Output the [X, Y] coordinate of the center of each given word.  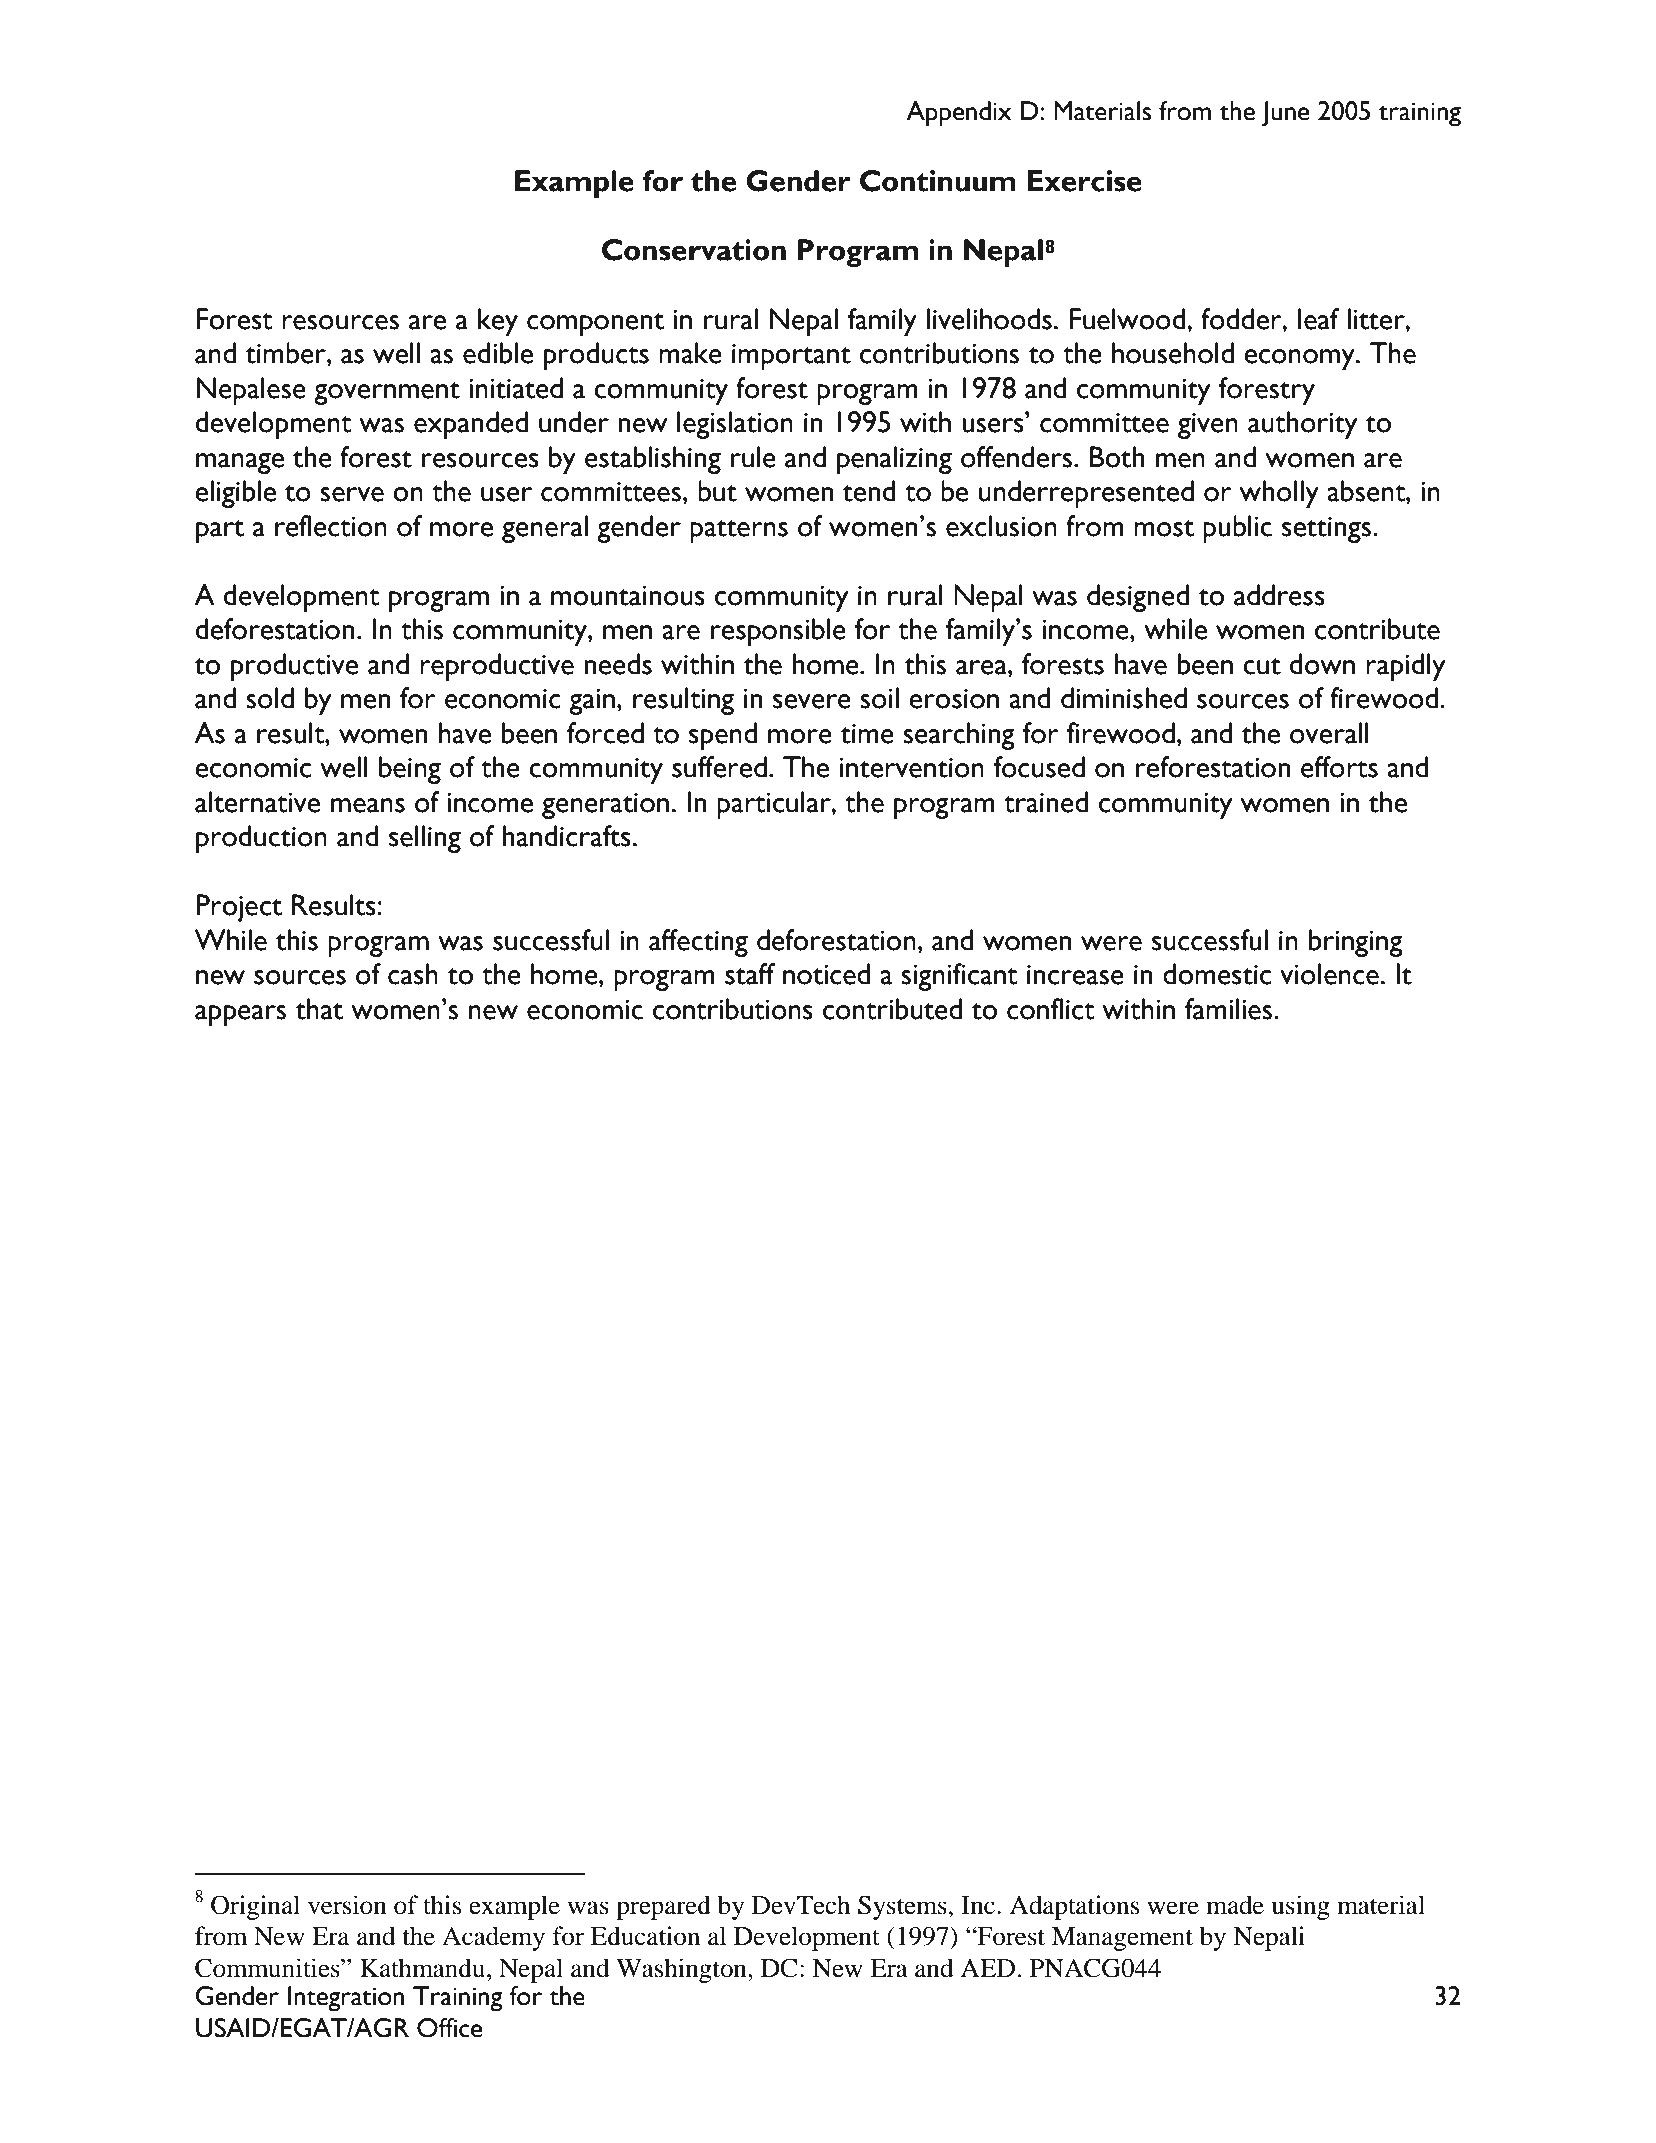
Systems [903, 1907]
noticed [826, 974]
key [498, 322]
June [1285, 114]
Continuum [938, 181]
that [319, 1009]
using [1301, 1907]
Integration [346, 1999]
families [1230, 1009]
